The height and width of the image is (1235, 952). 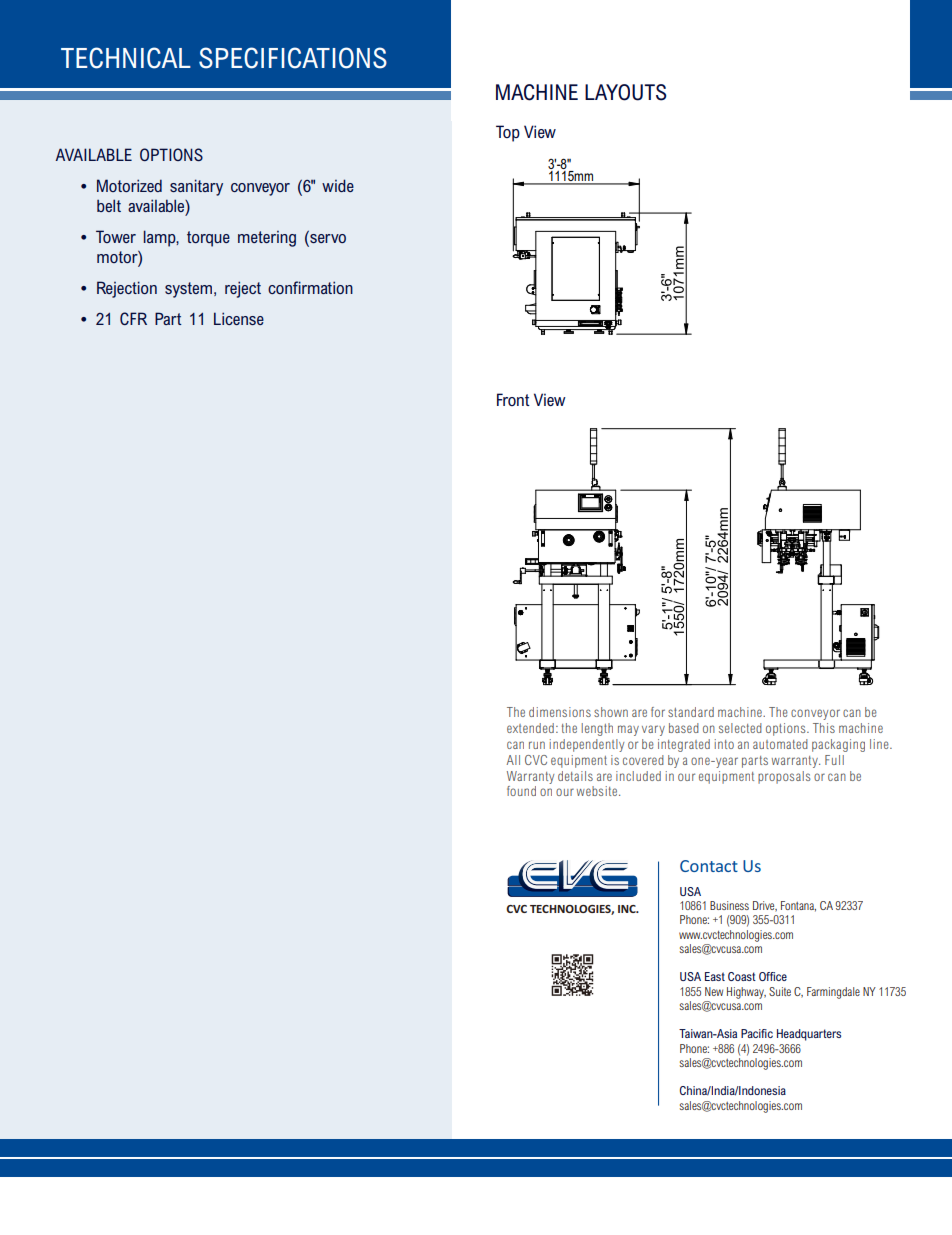 What do you see at coordinates (625, 92) in the image?
I see `LAYOUTS` at bounding box center [625, 92].
